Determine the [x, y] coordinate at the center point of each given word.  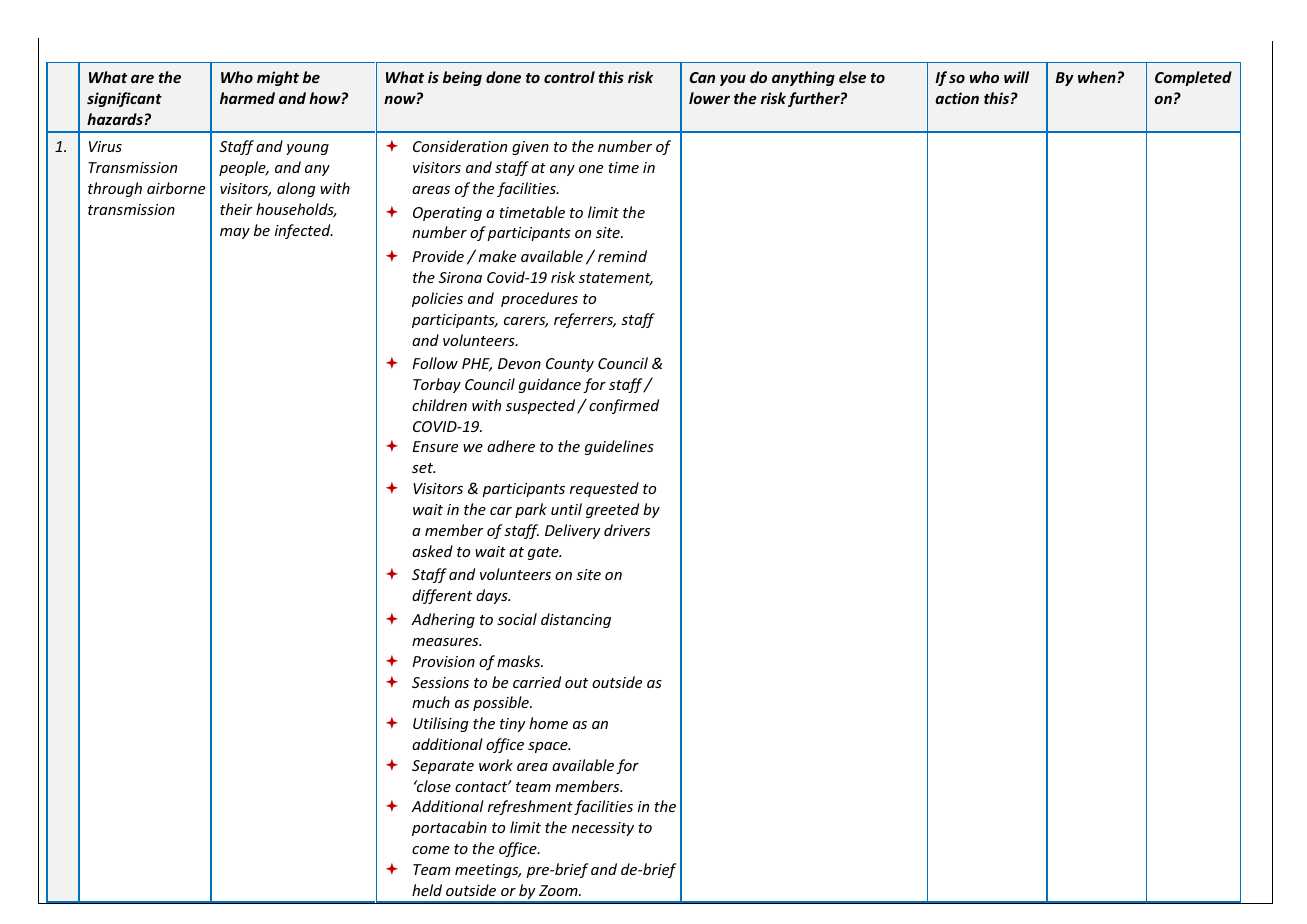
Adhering [443, 620]
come [430, 850]
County [570, 365]
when [1097, 77]
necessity [603, 829]
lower [709, 98]
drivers [627, 530]
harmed [247, 98]
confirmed [624, 406]
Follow [435, 363]
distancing [576, 620]
